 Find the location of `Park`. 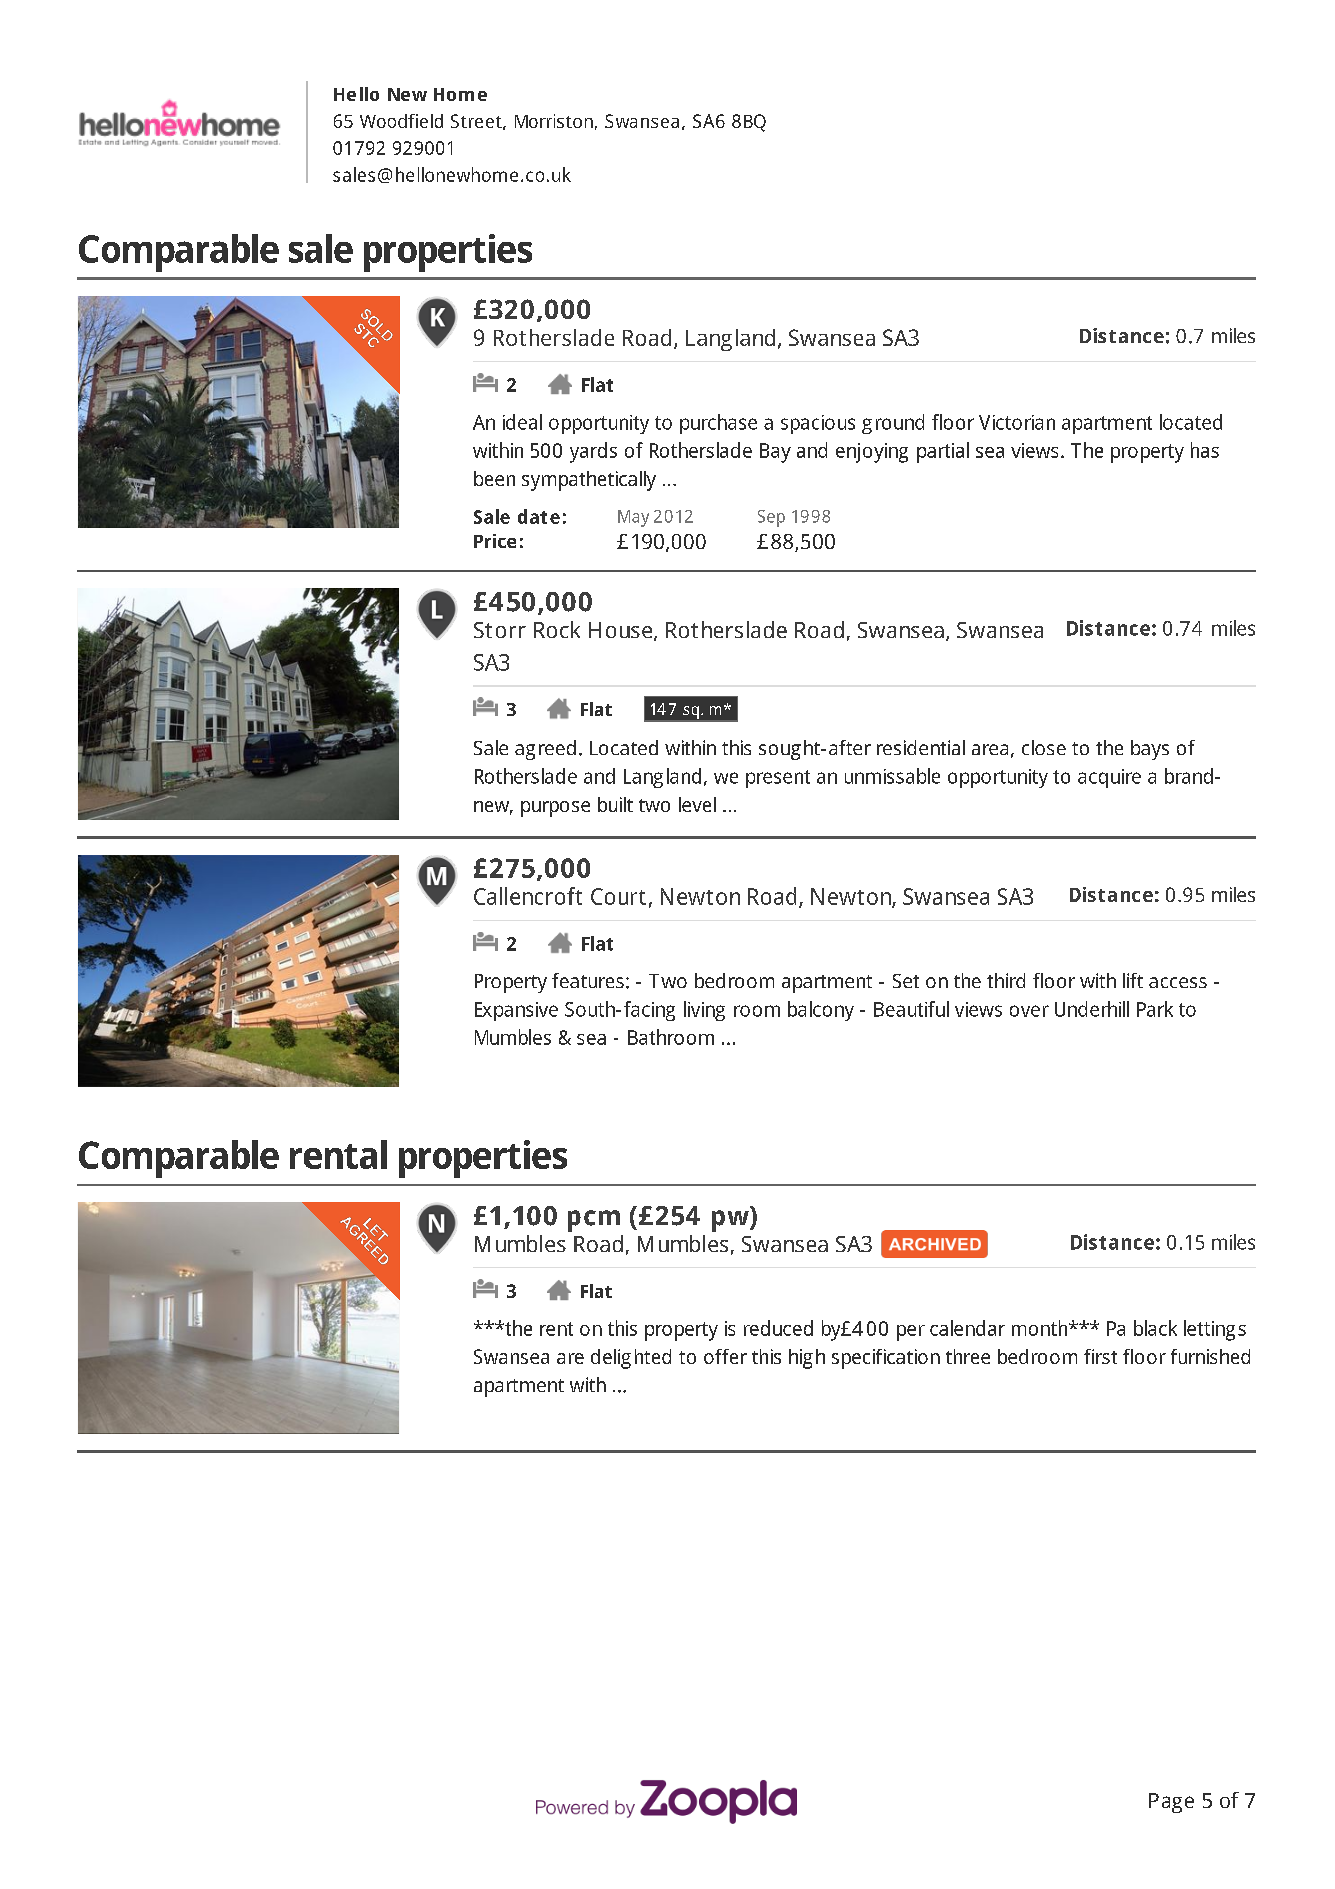

Park is located at coordinates (1155, 1009).
